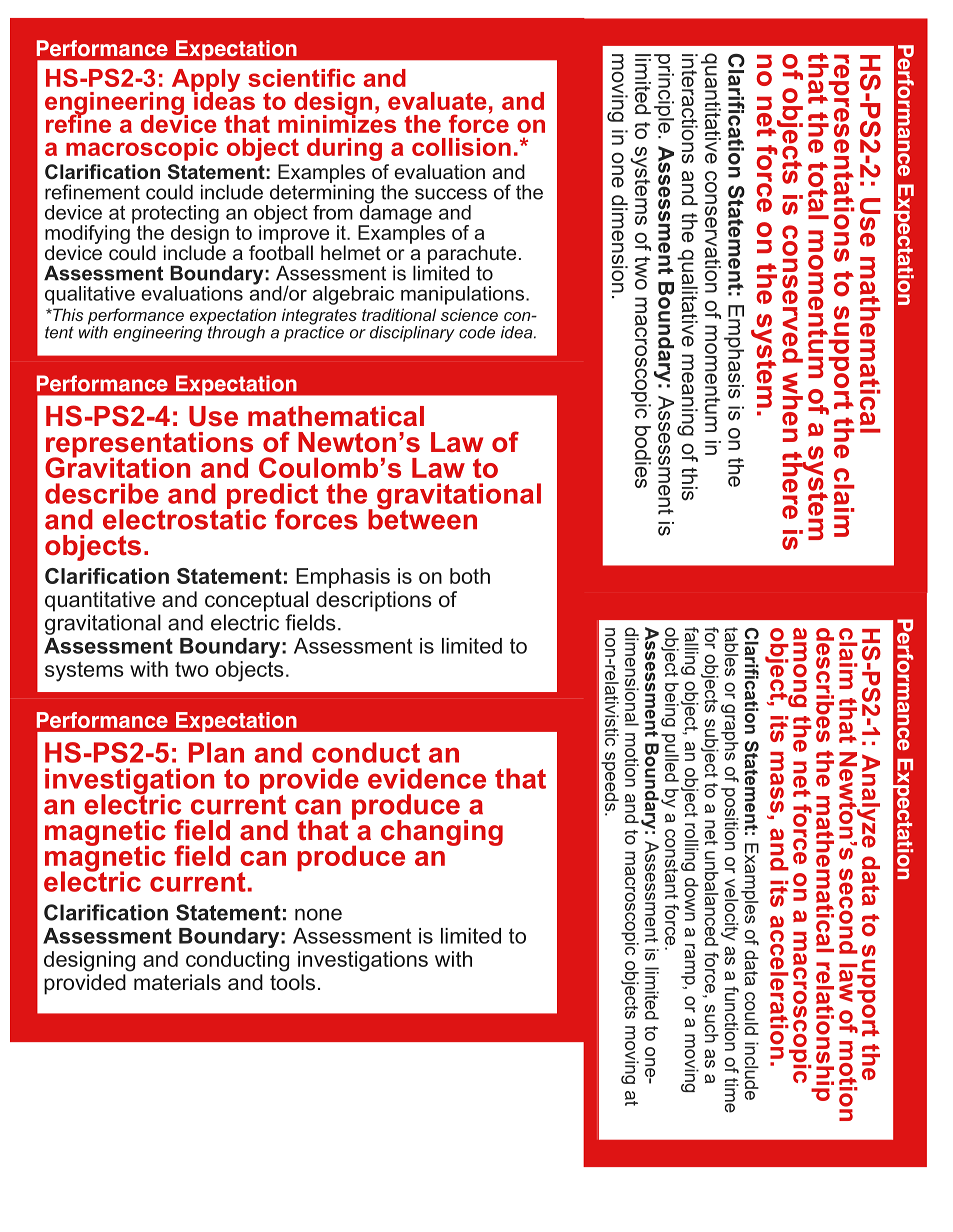  What do you see at coordinates (216, 752) in the document?
I see `Plan` at bounding box center [216, 752].
